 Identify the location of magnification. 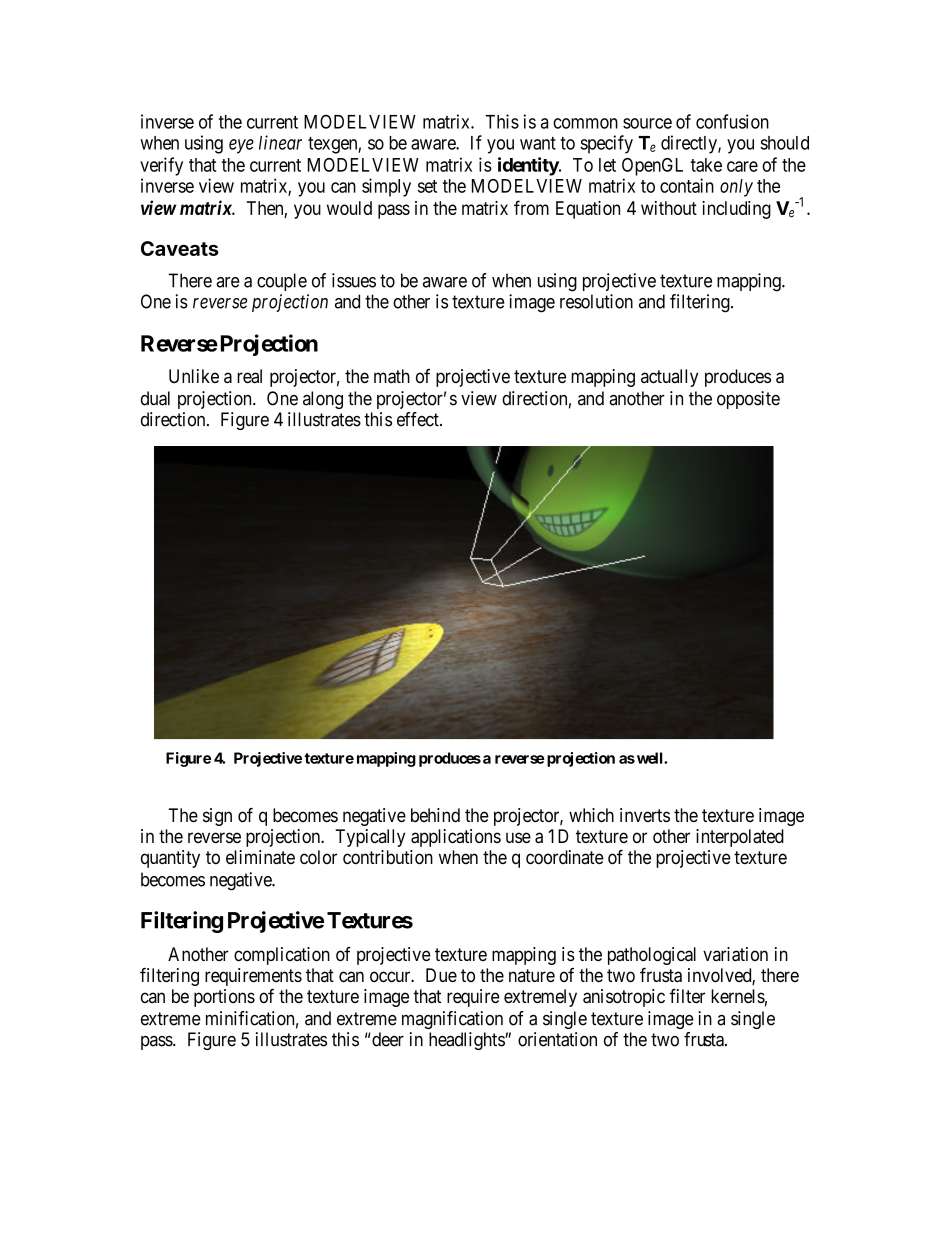
(452, 1020).
